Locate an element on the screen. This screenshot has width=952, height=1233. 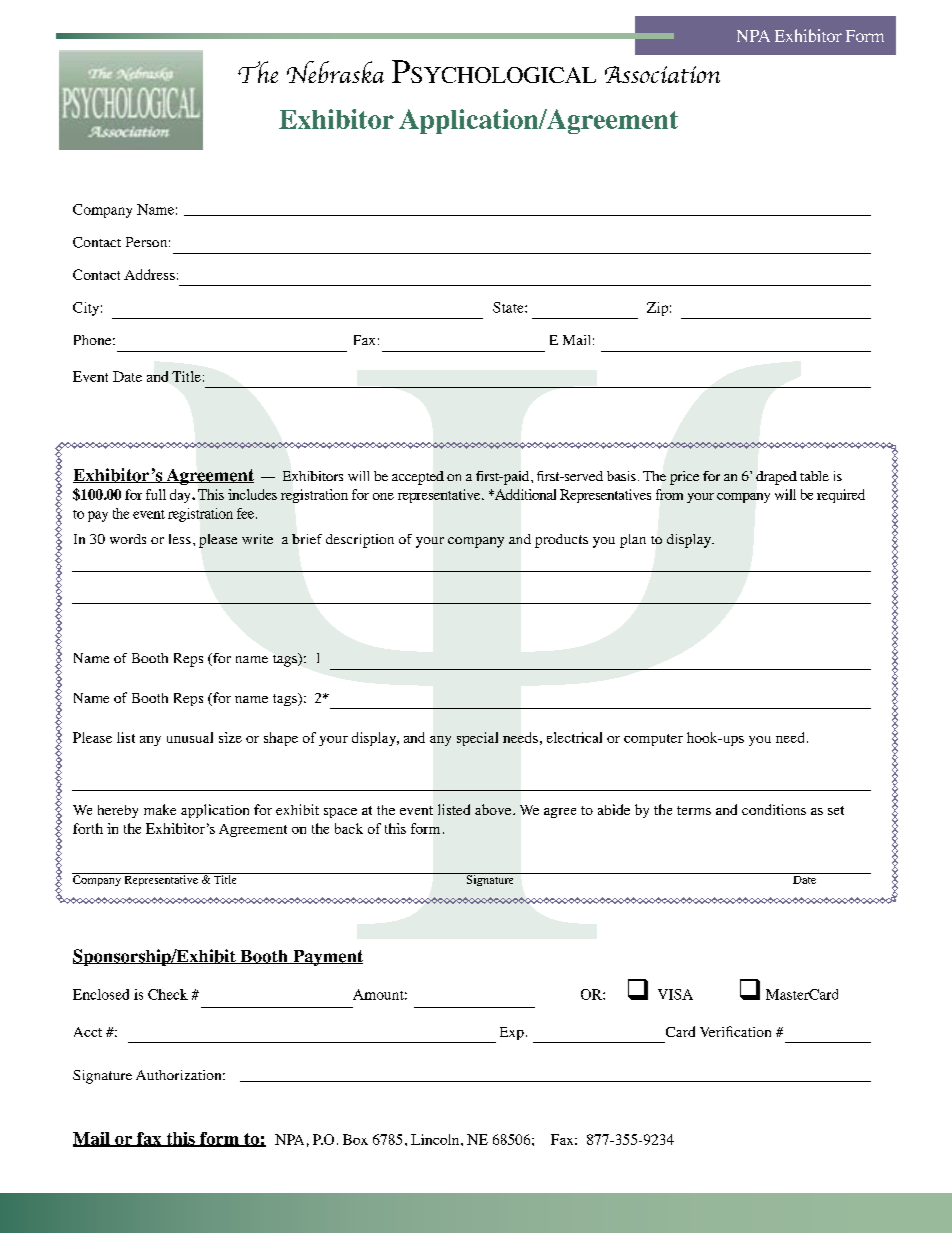
accepted is located at coordinates (418, 478).
